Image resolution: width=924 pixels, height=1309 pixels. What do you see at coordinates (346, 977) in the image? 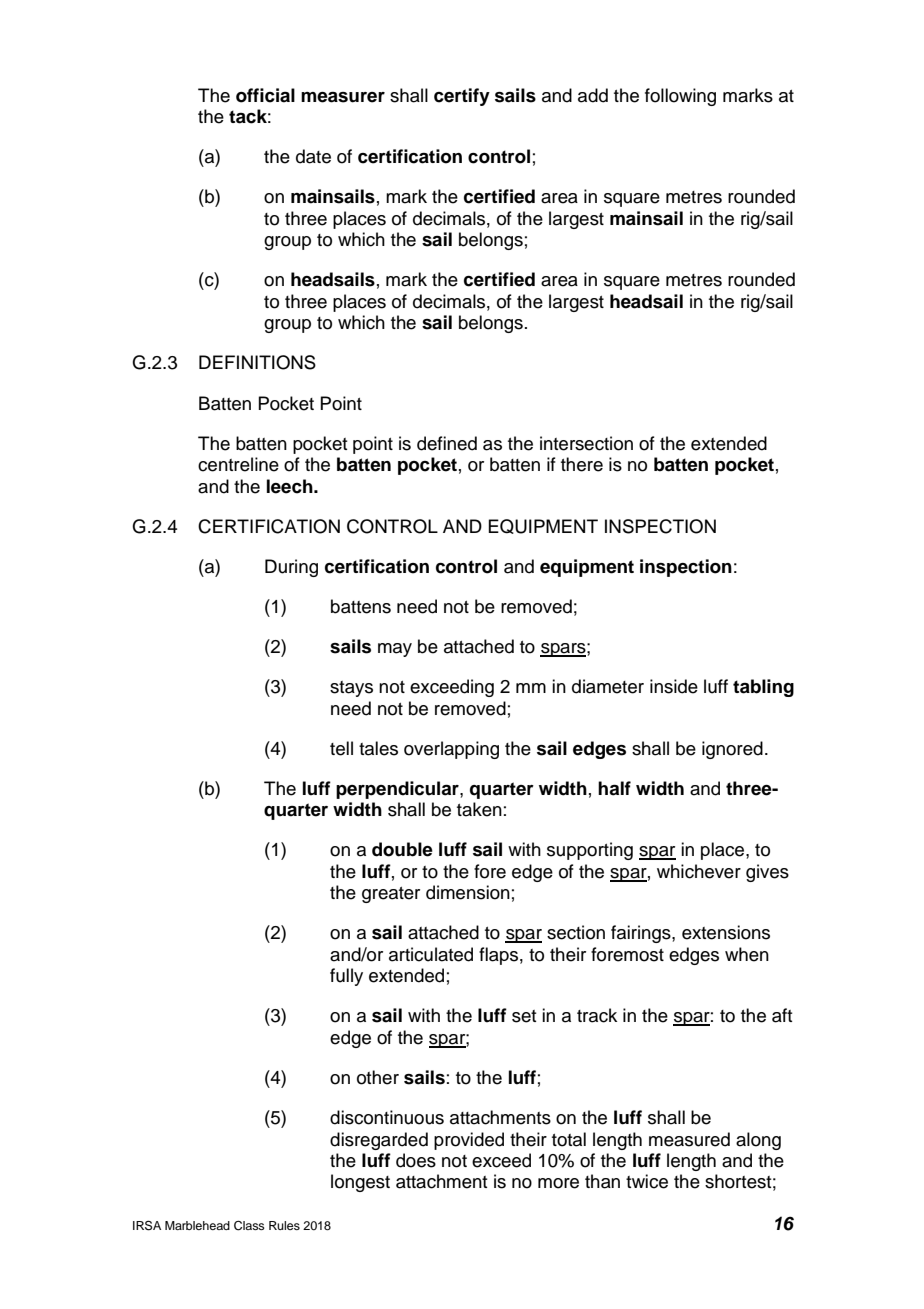
I see `fully` at bounding box center [346, 977].
